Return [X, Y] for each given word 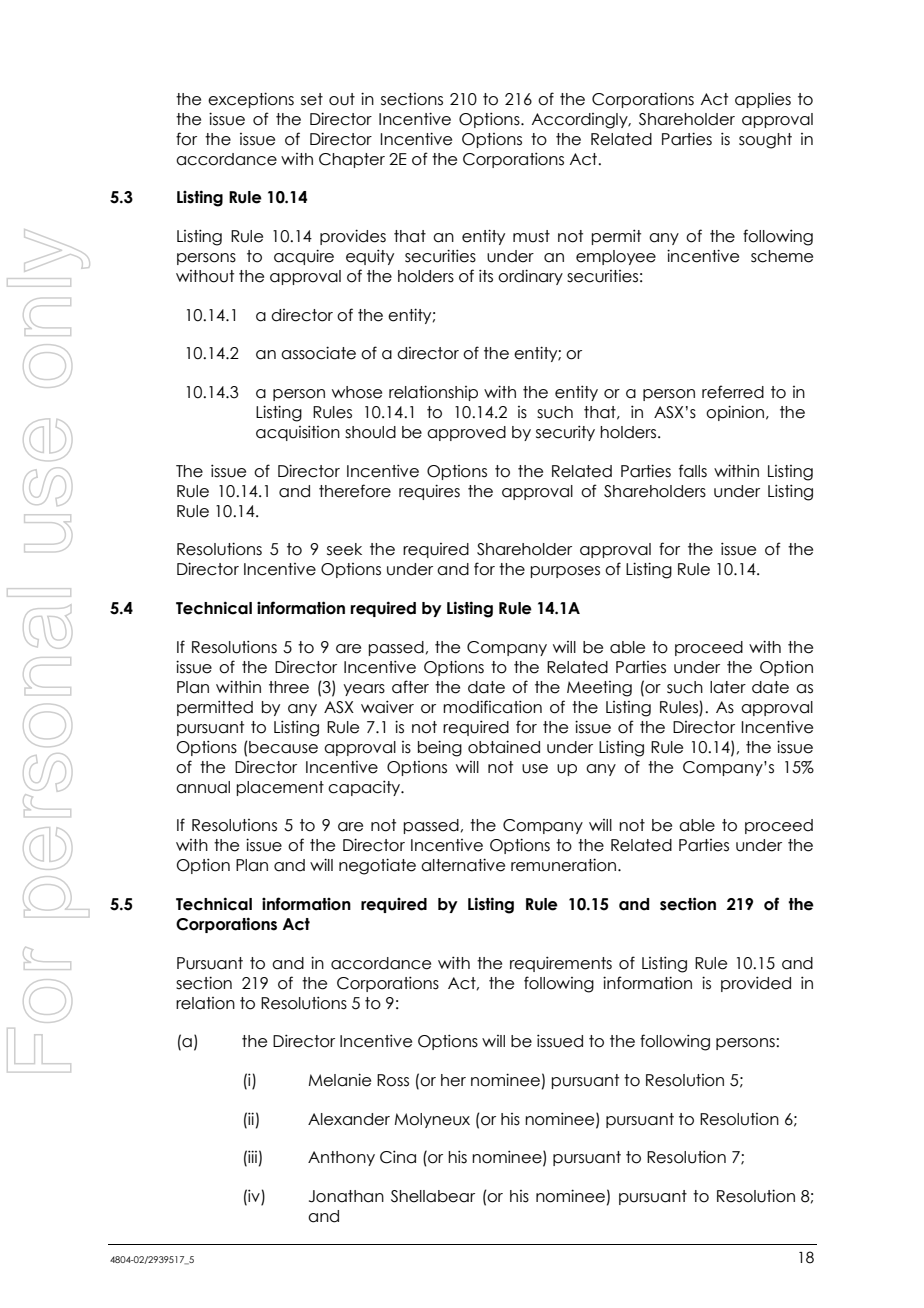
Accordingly [581, 121]
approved [466, 433]
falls [693, 471]
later [728, 687]
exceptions [251, 100]
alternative [463, 865]
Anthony [341, 1158]
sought [765, 141]
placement [280, 788]
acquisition [298, 433]
